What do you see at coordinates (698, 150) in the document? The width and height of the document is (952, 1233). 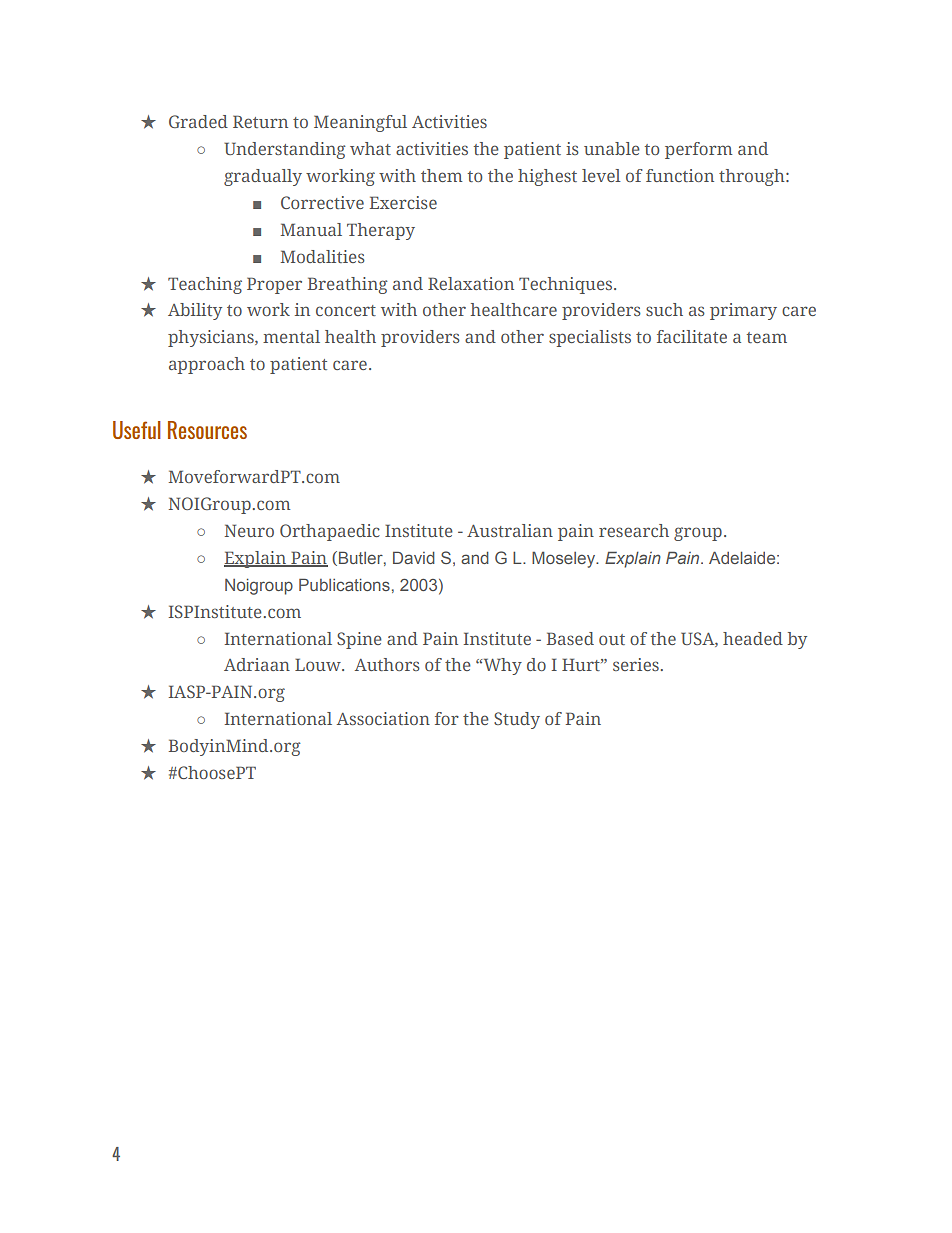 I see `perform` at bounding box center [698, 150].
